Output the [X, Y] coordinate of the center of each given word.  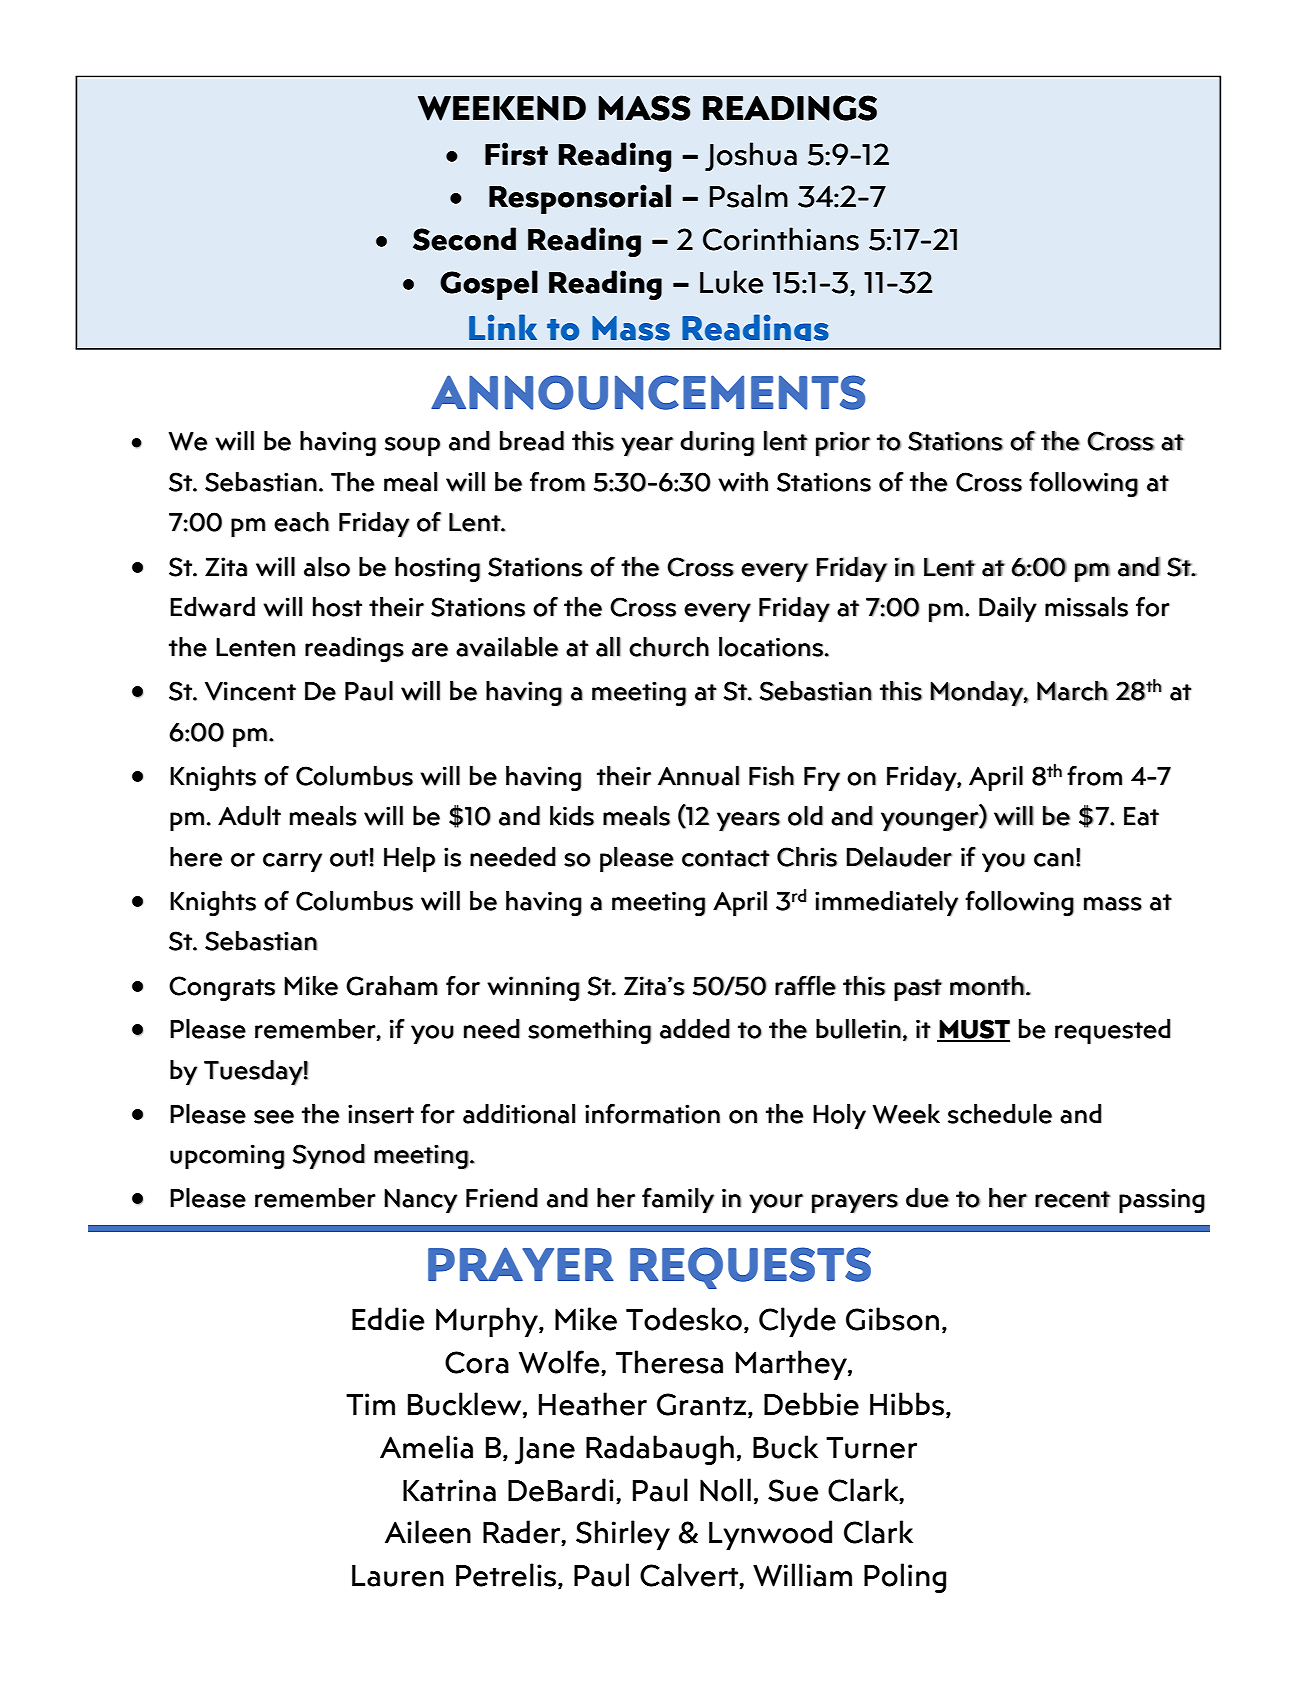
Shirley [623, 1535]
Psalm [749, 196]
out [349, 858]
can [1054, 860]
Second [464, 239]
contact [726, 858]
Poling [905, 1578]
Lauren [398, 1576]
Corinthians [781, 239]
